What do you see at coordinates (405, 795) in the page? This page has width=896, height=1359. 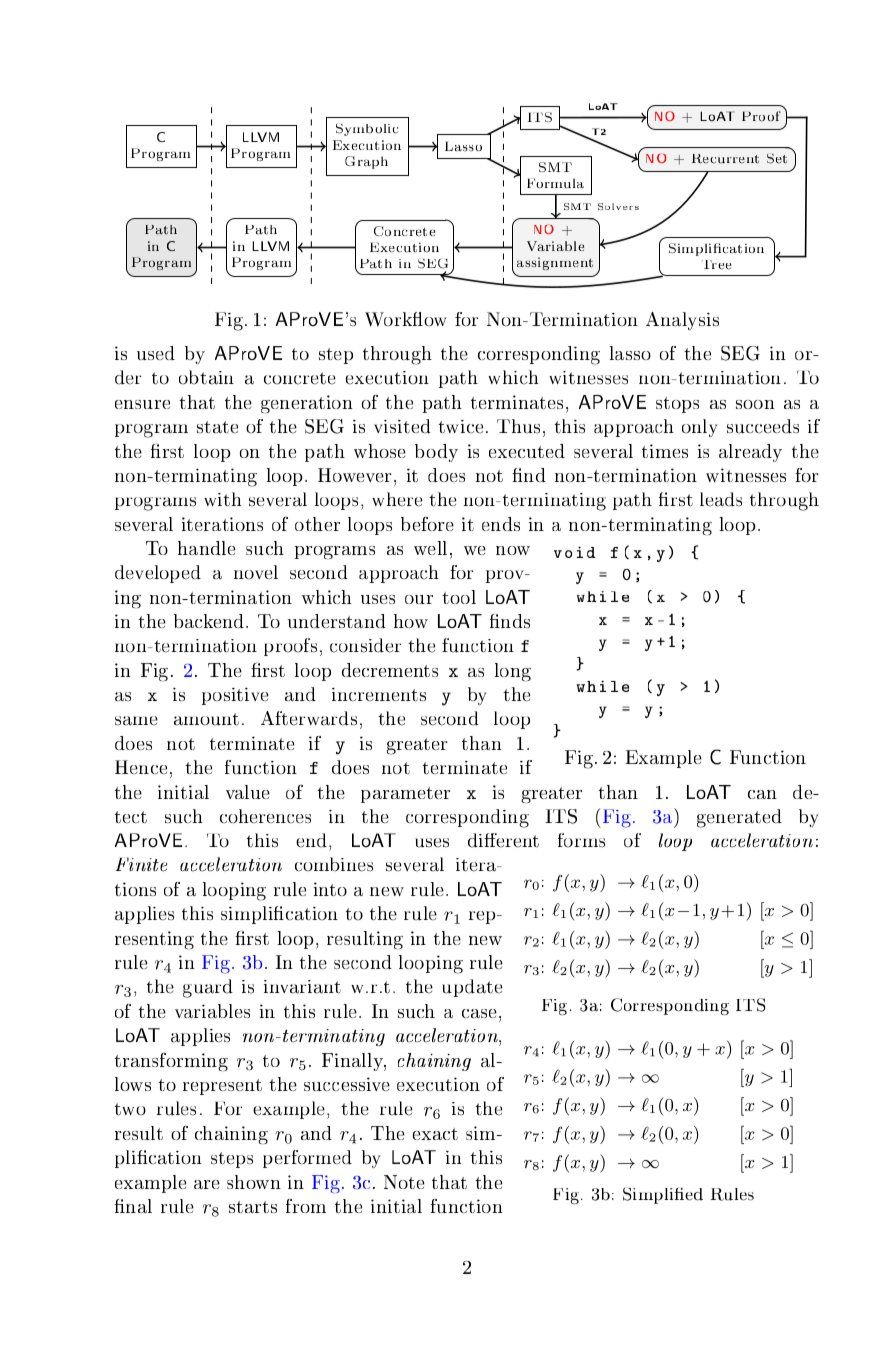 I see `parameter` at bounding box center [405, 795].
